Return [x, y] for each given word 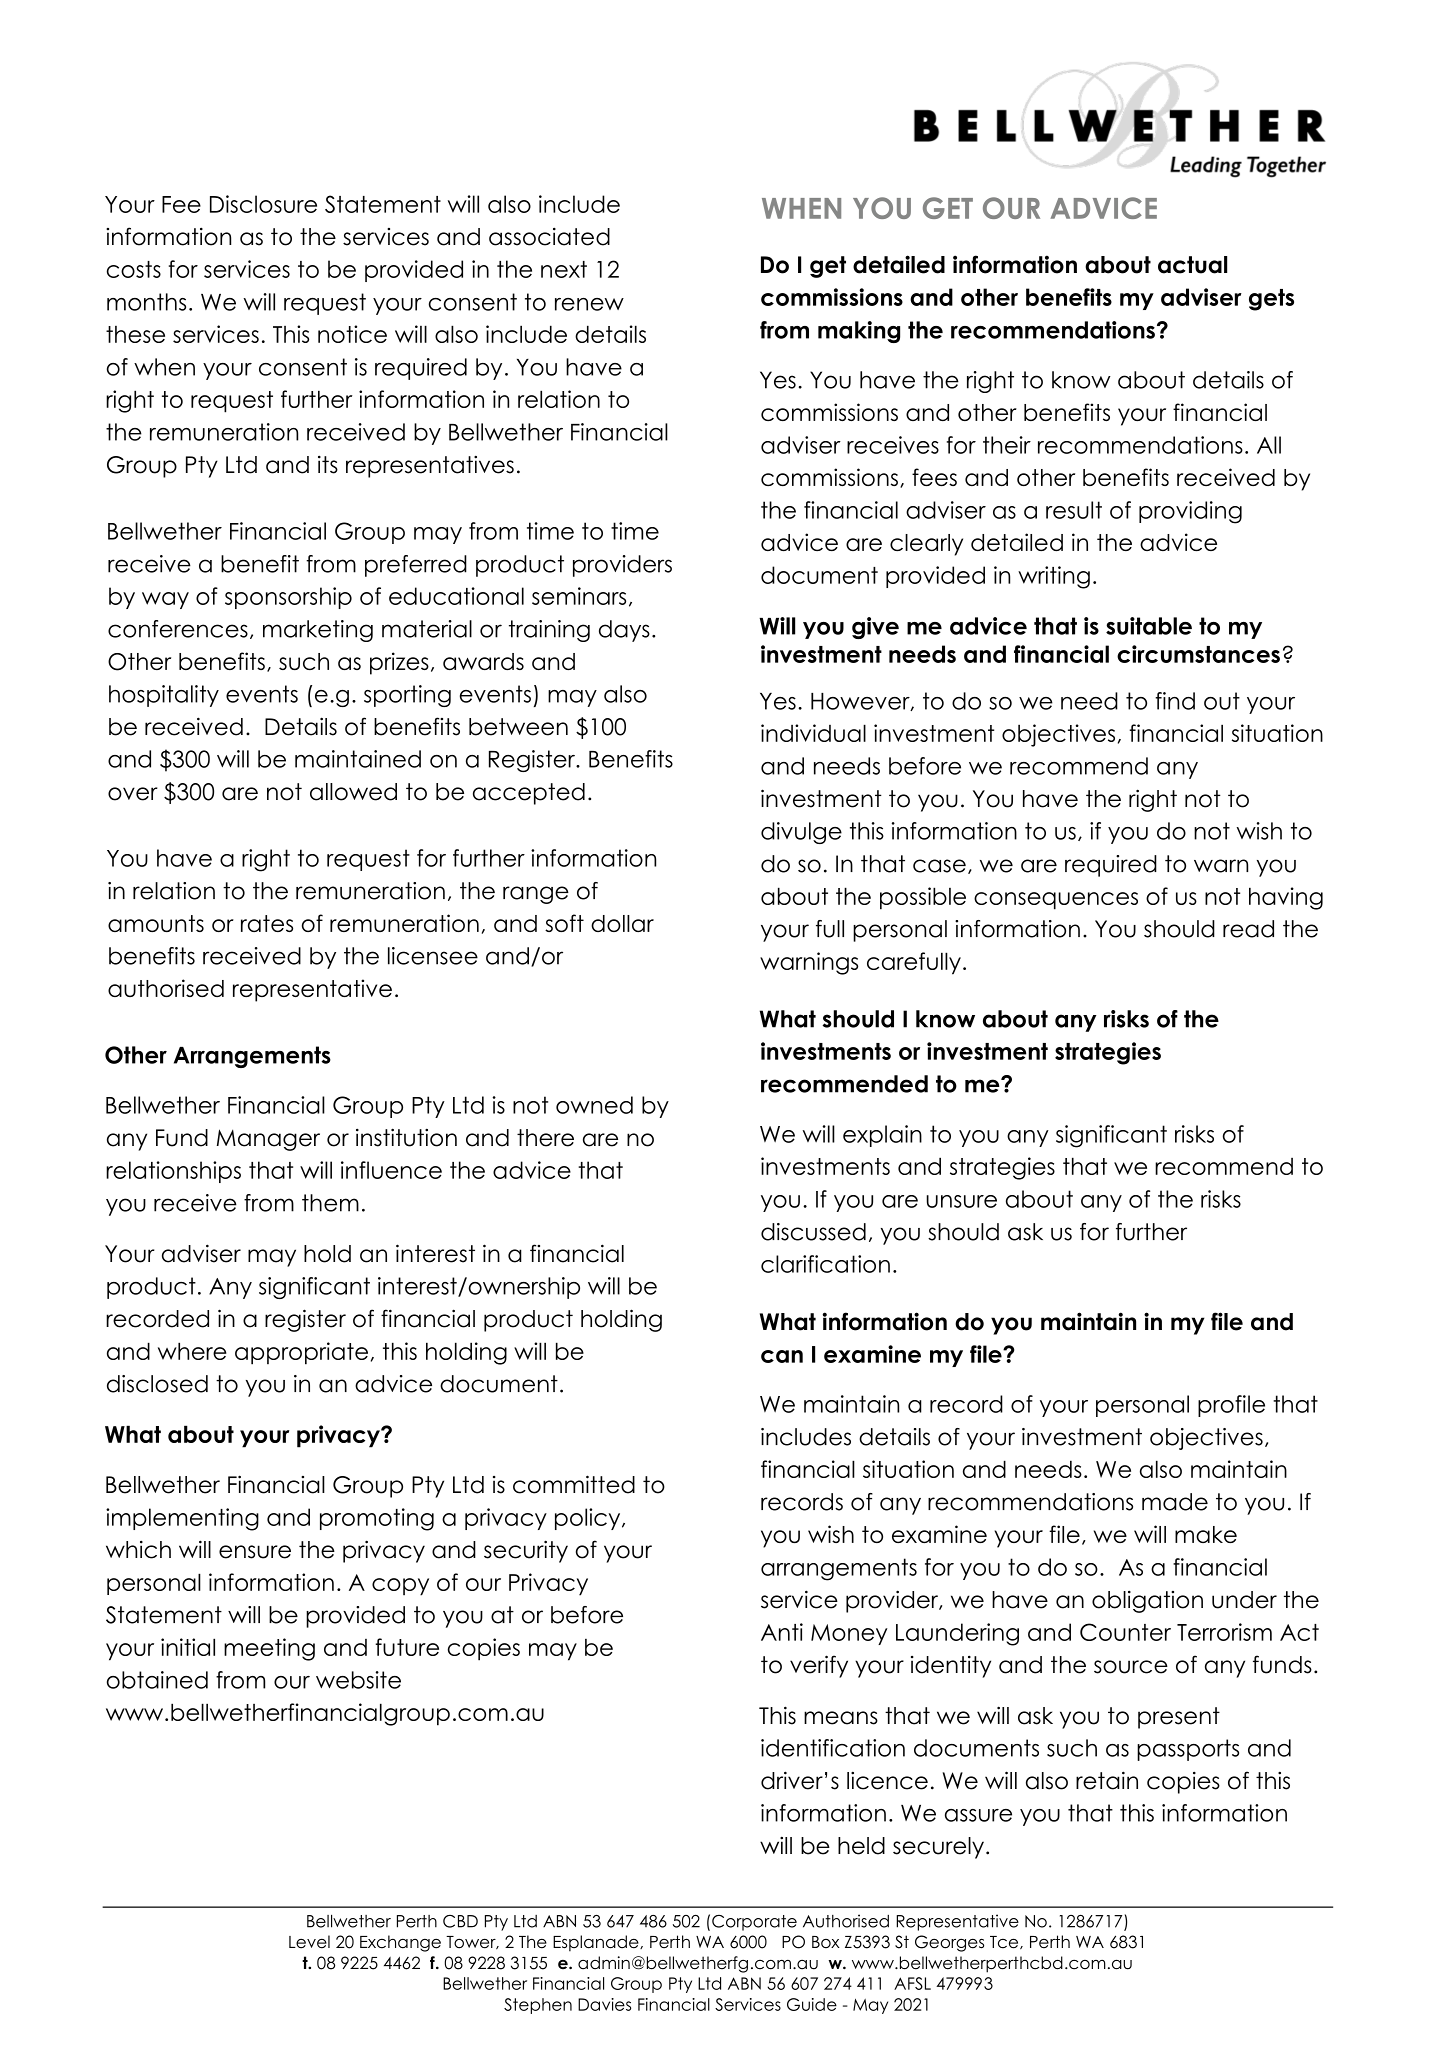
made [1175, 1502]
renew [589, 304]
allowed [353, 792]
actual [1192, 265]
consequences [1056, 901]
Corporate [754, 1923]
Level [309, 1942]
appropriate [301, 1353]
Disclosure [263, 204]
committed [574, 1484]
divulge [801, 833]
